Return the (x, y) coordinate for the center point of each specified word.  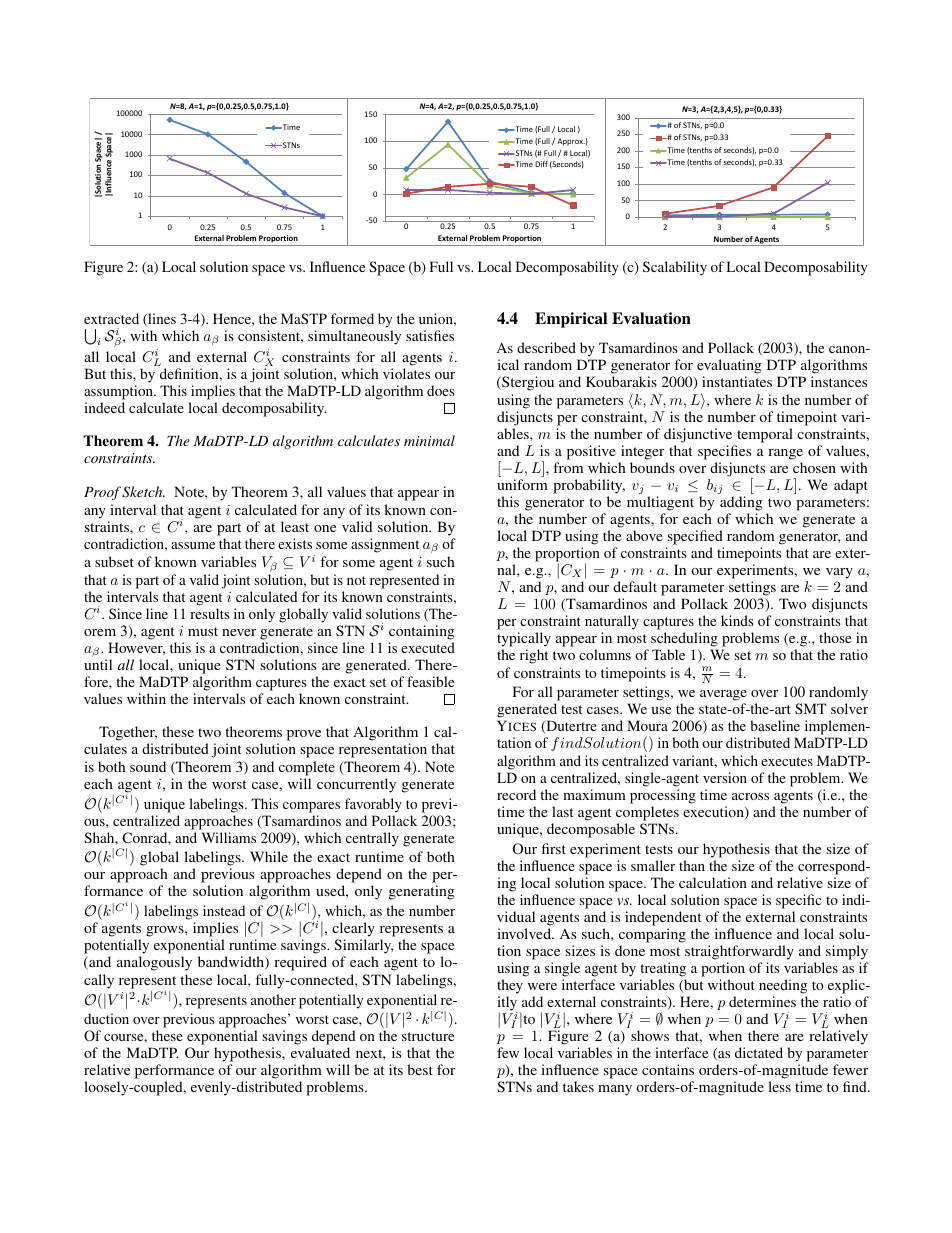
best (420, 1069)
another (273, 999)
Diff (541, 164)
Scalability (675, 268)
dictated (759, 1052)
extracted (111, 318)
